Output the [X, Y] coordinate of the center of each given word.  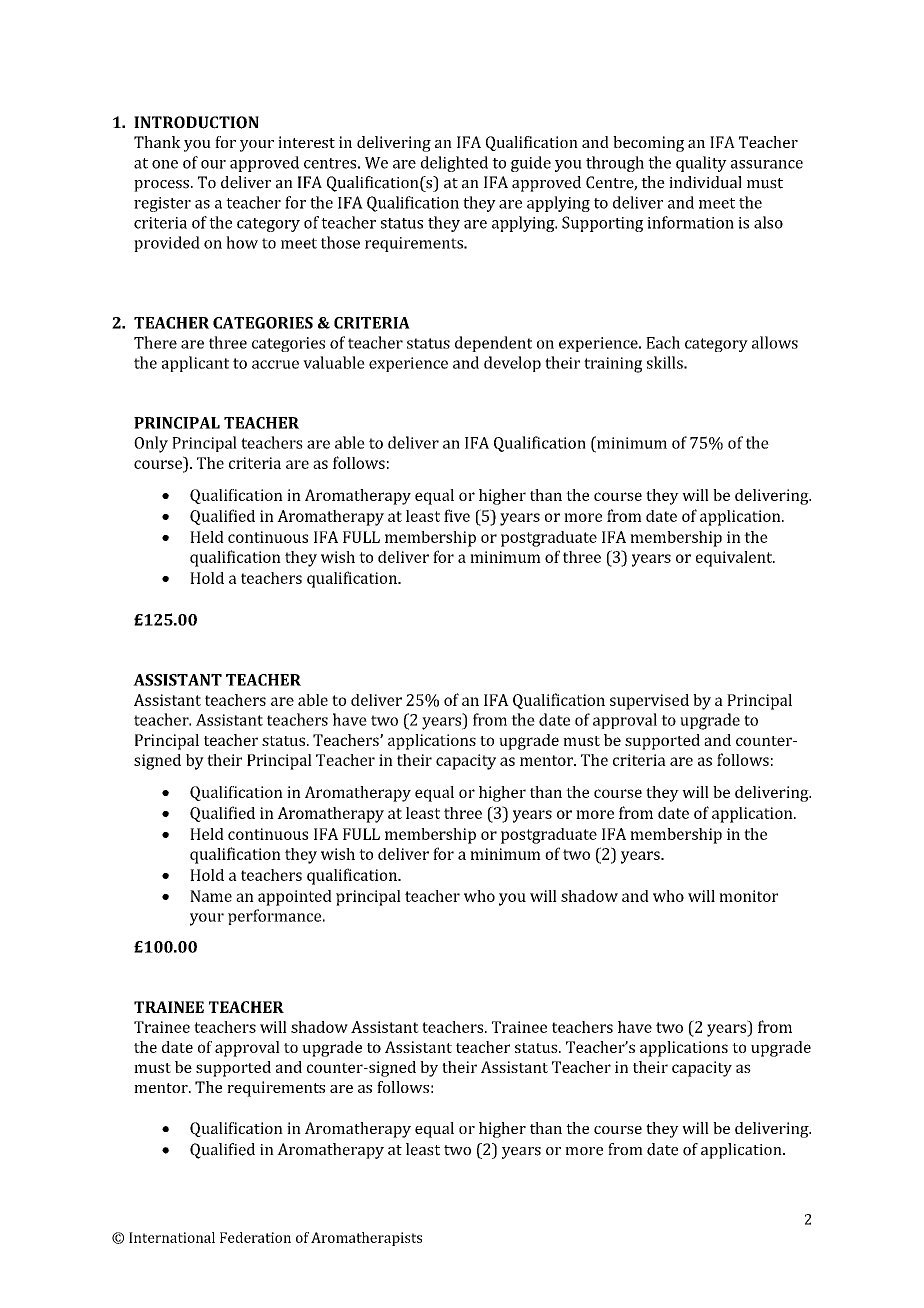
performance [276, 917]
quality [701, 164]
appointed [295, 898]
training [613, 365]
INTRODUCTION [196, 122]
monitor [748, 896]
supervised [649, 702]
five [457, 515]
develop [512, 364]
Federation [255, 1237]
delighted [454, 164]
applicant [195, 364]
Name [211, 896]
